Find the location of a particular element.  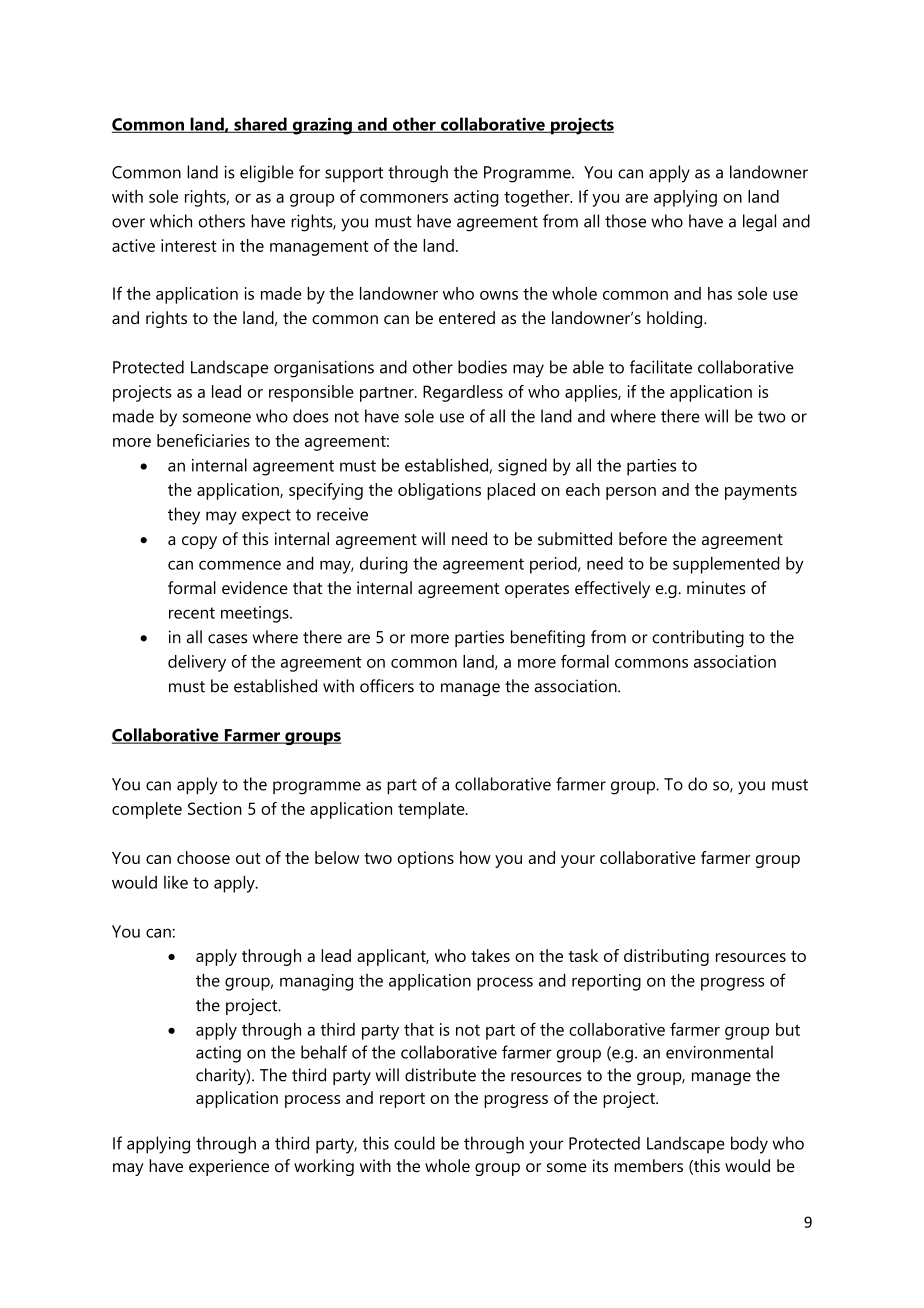

template is located at coordinates (432, 810).
